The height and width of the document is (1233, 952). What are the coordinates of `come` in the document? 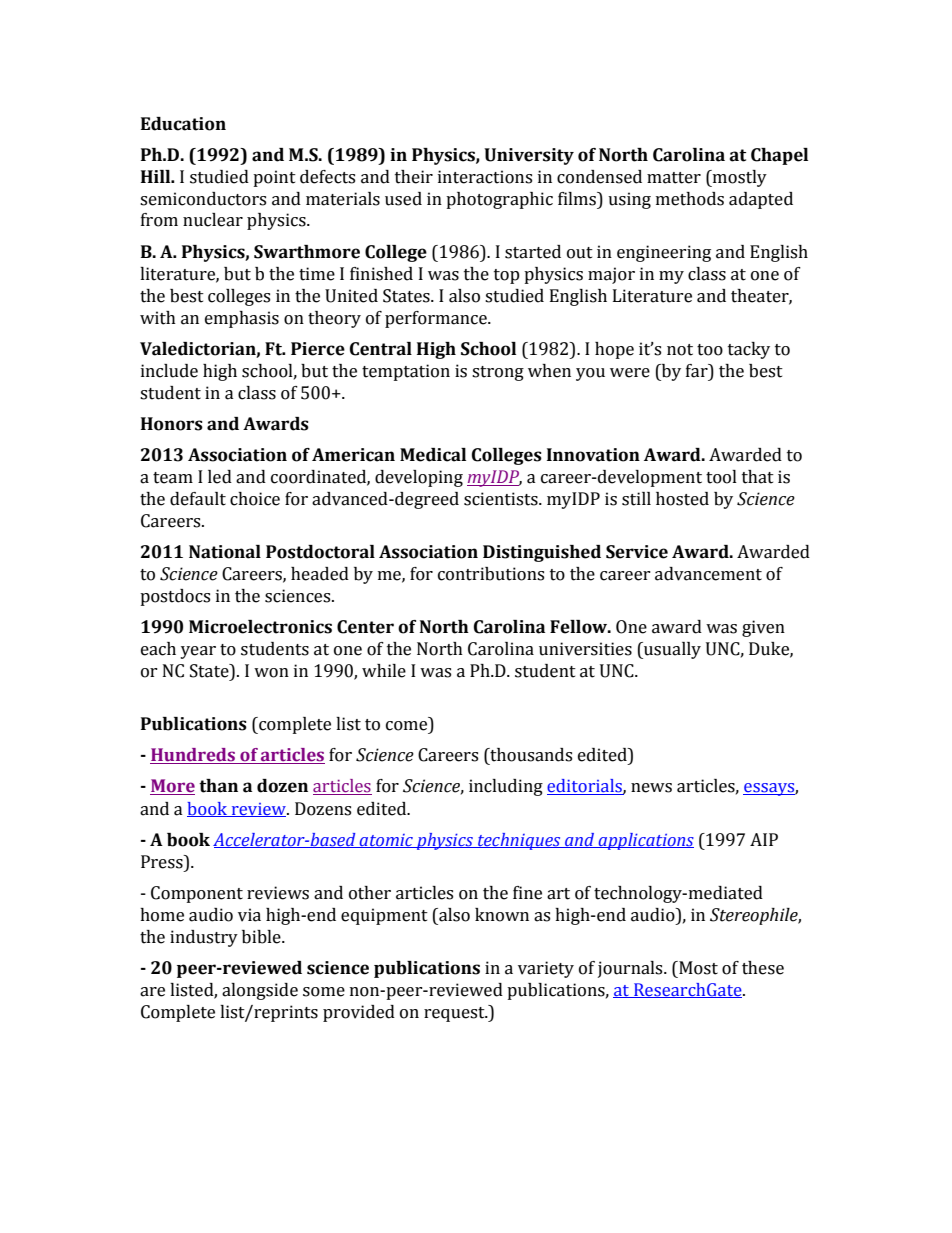 It's located at (408, 727).
